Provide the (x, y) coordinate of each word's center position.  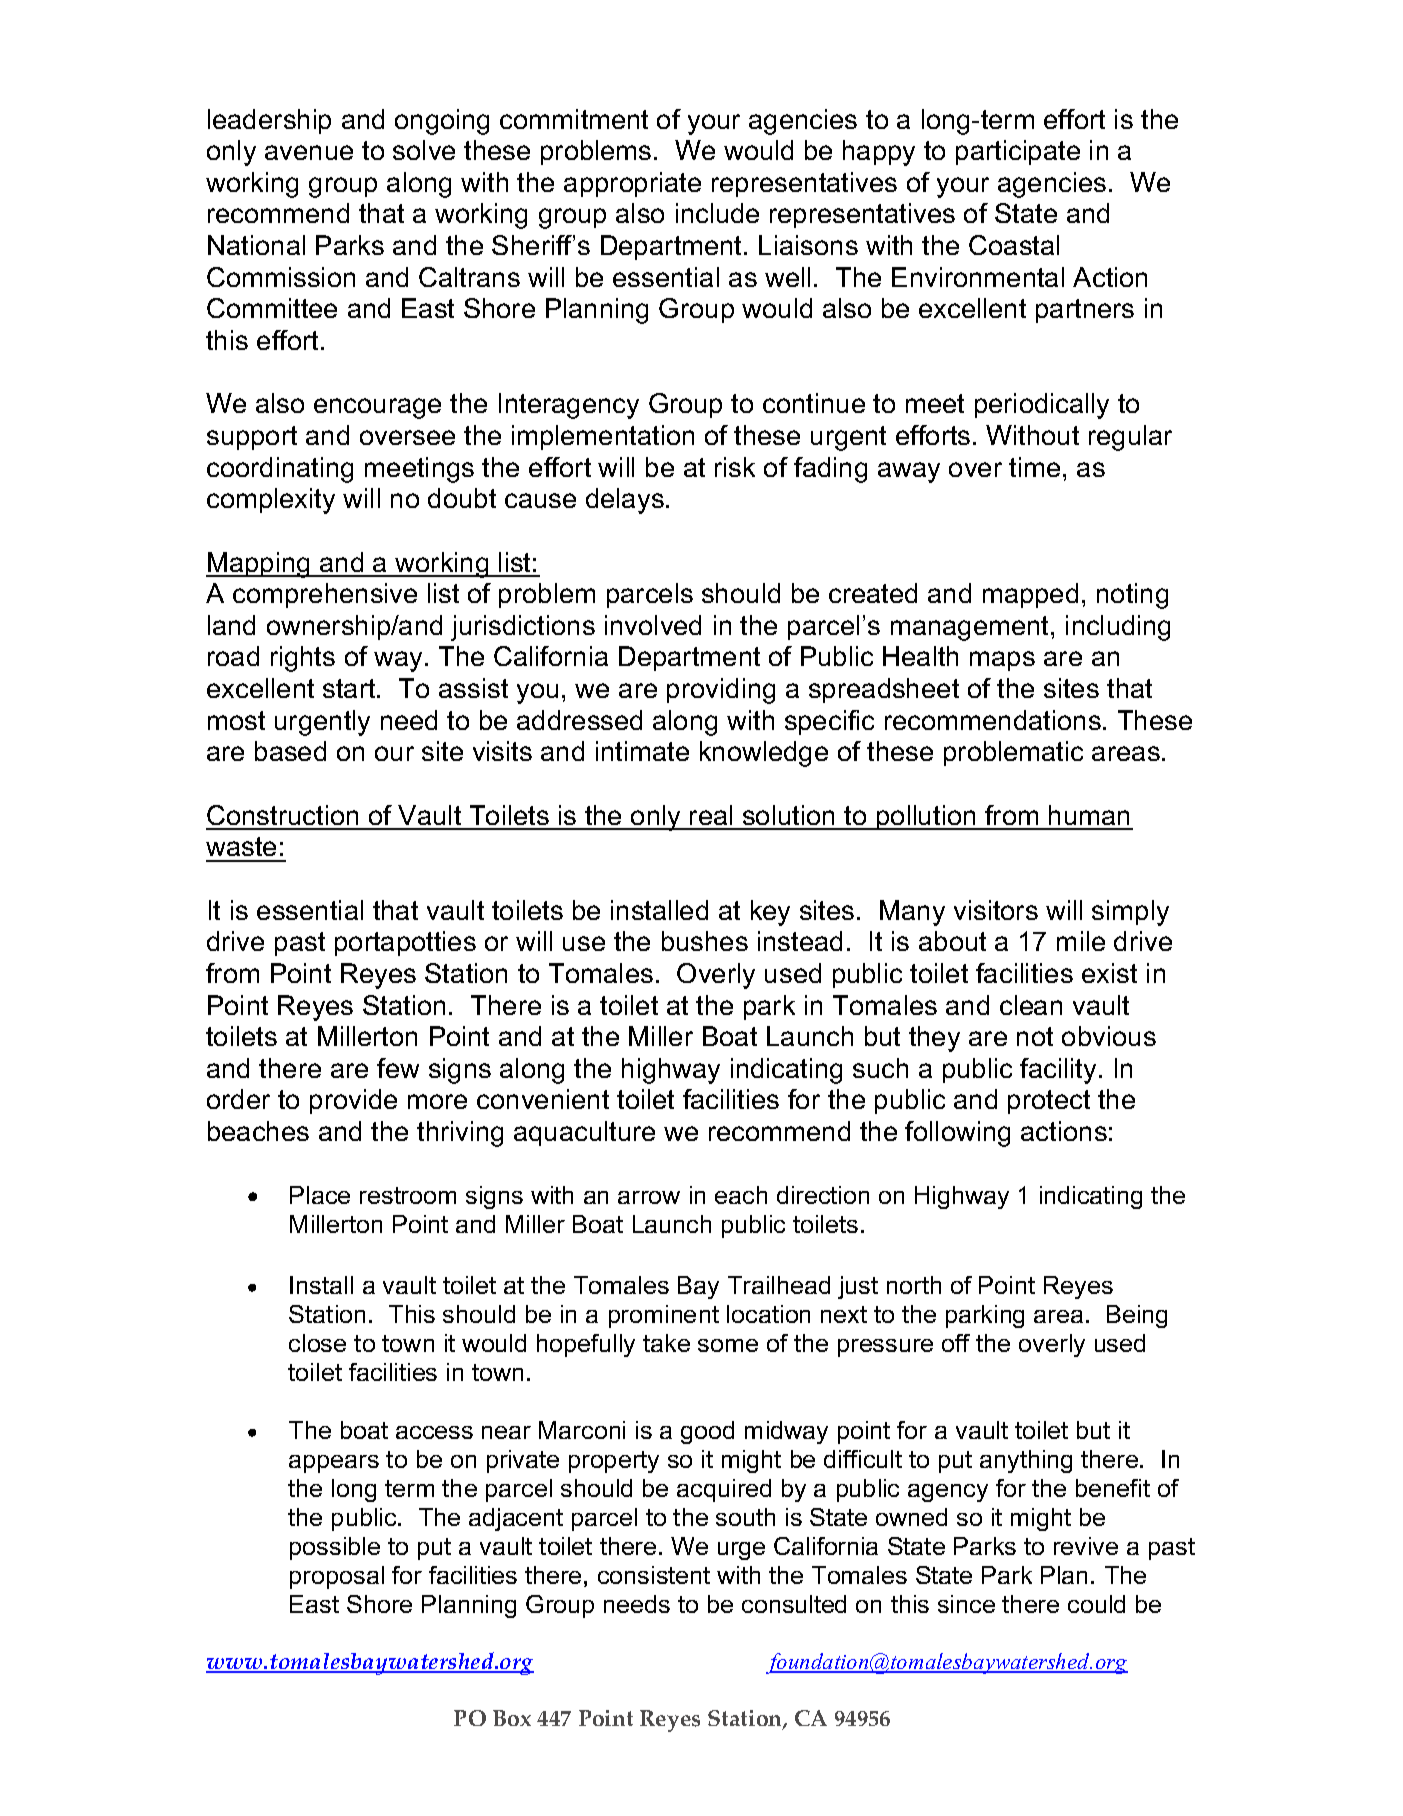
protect (1049, 1102)
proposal (337, 1577)
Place (320, 1195)
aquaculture (584, 1133)
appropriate (632, 184)
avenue (309, 152)
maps (1002, 661)
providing (721, 691)
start (350, 688)
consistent (654, 1575)
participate (1018, 152)
